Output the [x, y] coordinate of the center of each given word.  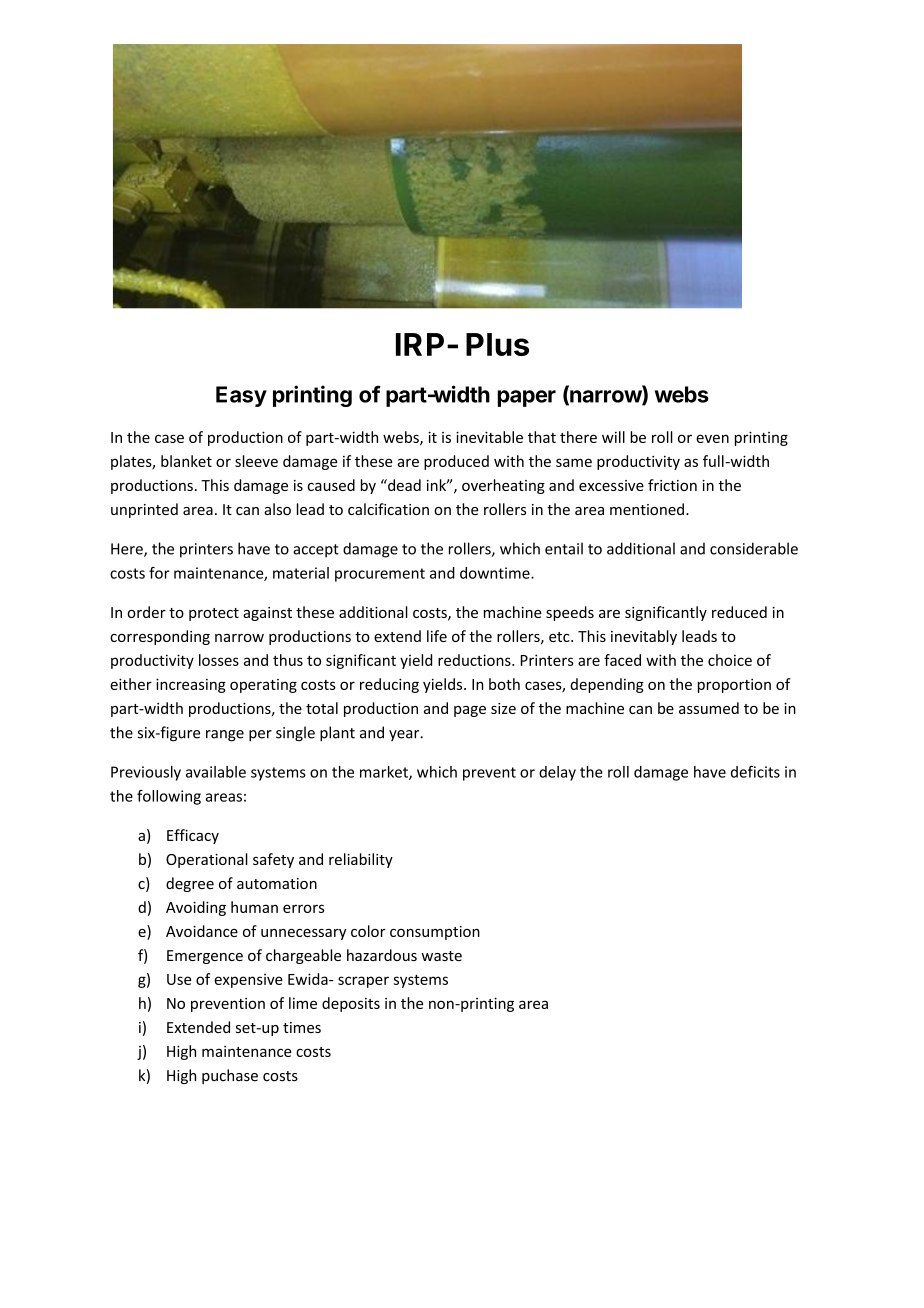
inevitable [489, 437]
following [169, 797]
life [437, 636]
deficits [755, 771]
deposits [351, 1004]
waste [441, 956]
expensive [248, 981]
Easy [241, 396]
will [613, 437]
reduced [739, 612]
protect [214, 614]
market [385, 773]
